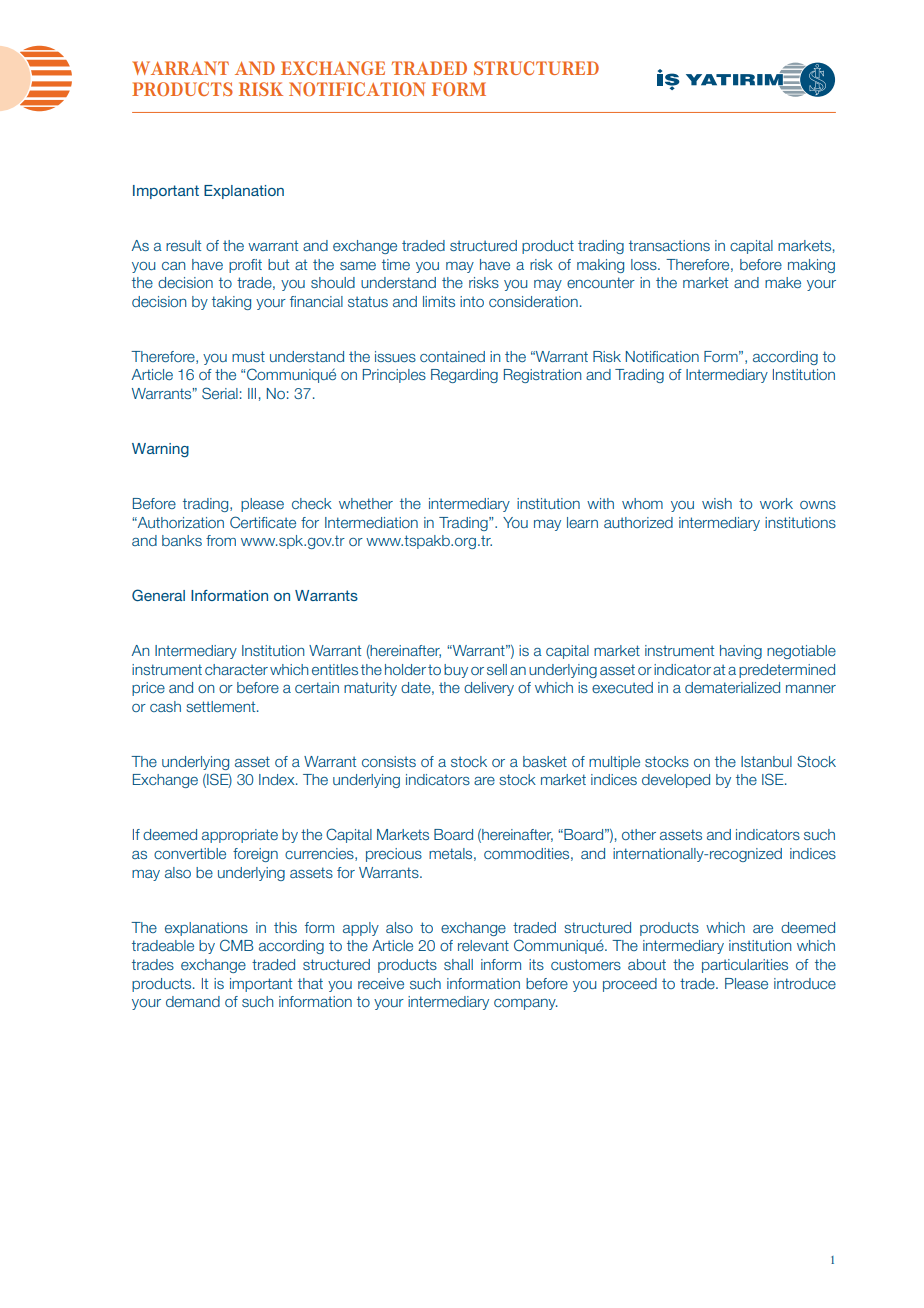  Describe the element at coordinates (193, 1001) in the screenshot. I see `demand` at that location.
